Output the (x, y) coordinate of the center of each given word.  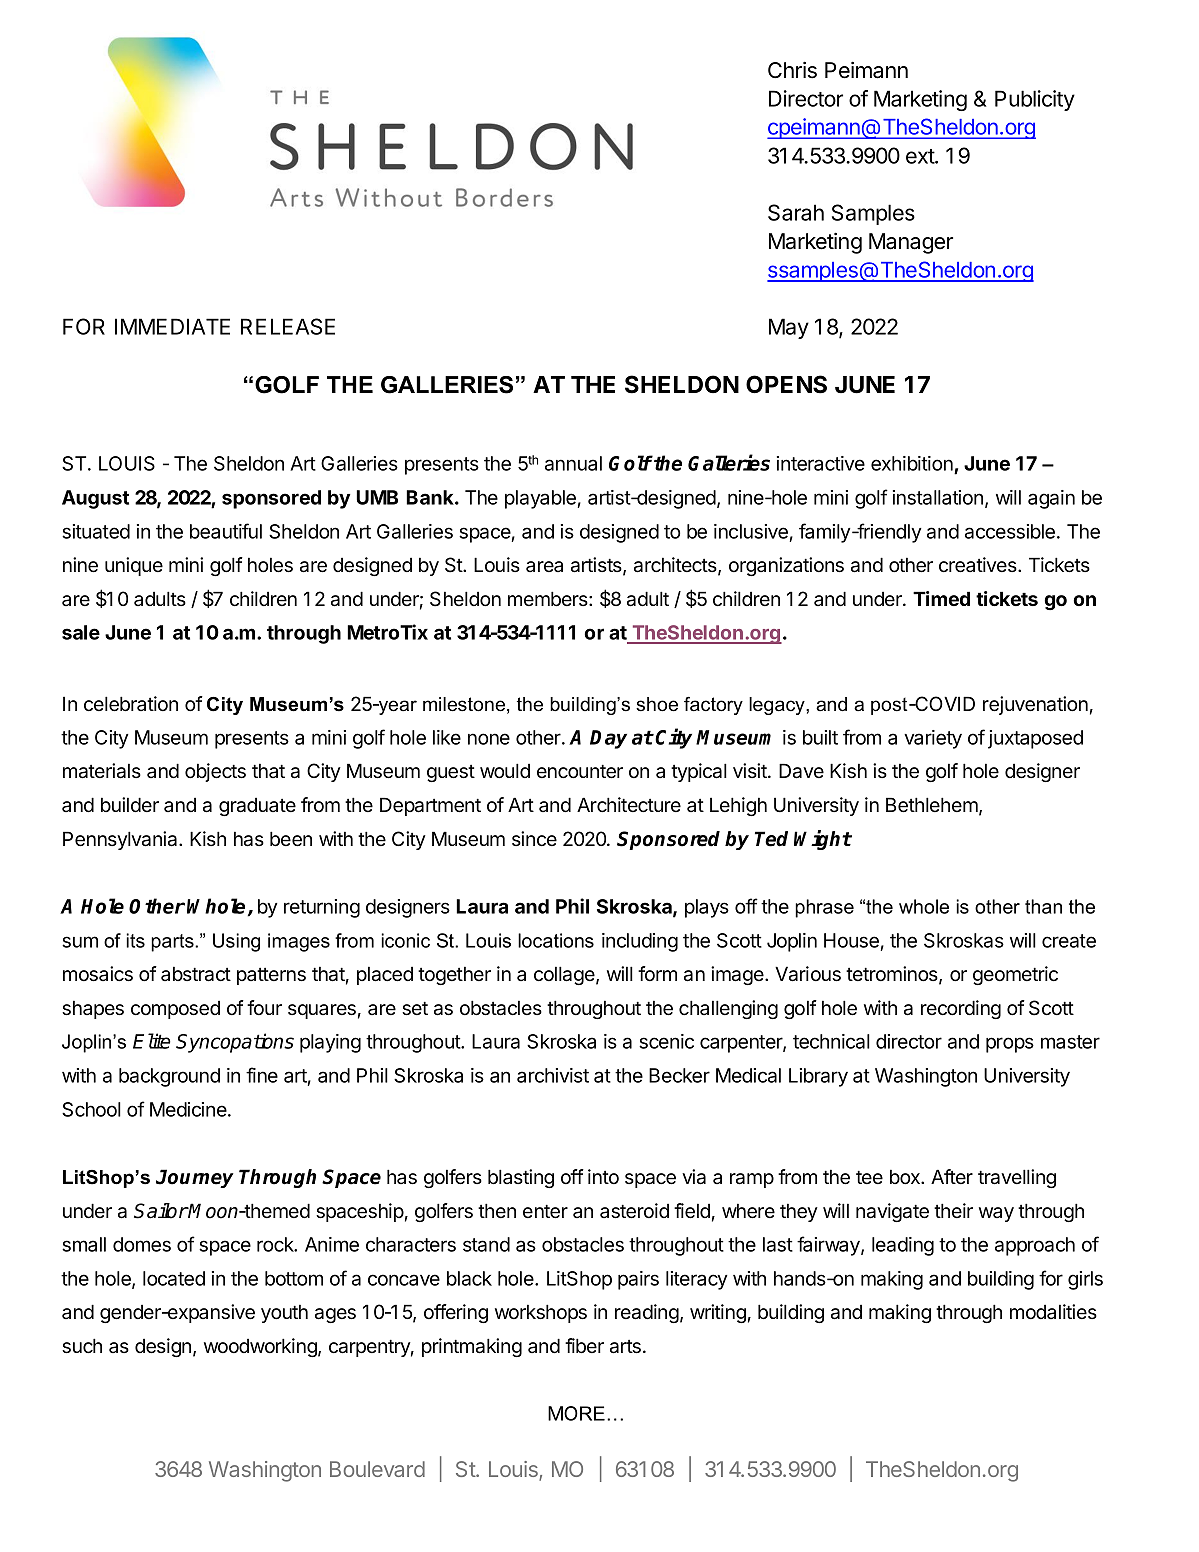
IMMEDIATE (172, 326)
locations (556, 940)
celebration (131, 704)
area (544, 566)
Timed (941, 598)
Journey (195, 1178)
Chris (792, 70)
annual (573, 463)
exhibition (913, 465)
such (82, 1346)
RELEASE (288, 326)
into (603, 1177)
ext (921, 156)
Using (236, 942)
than (1043, 906)
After (952, 1176)
